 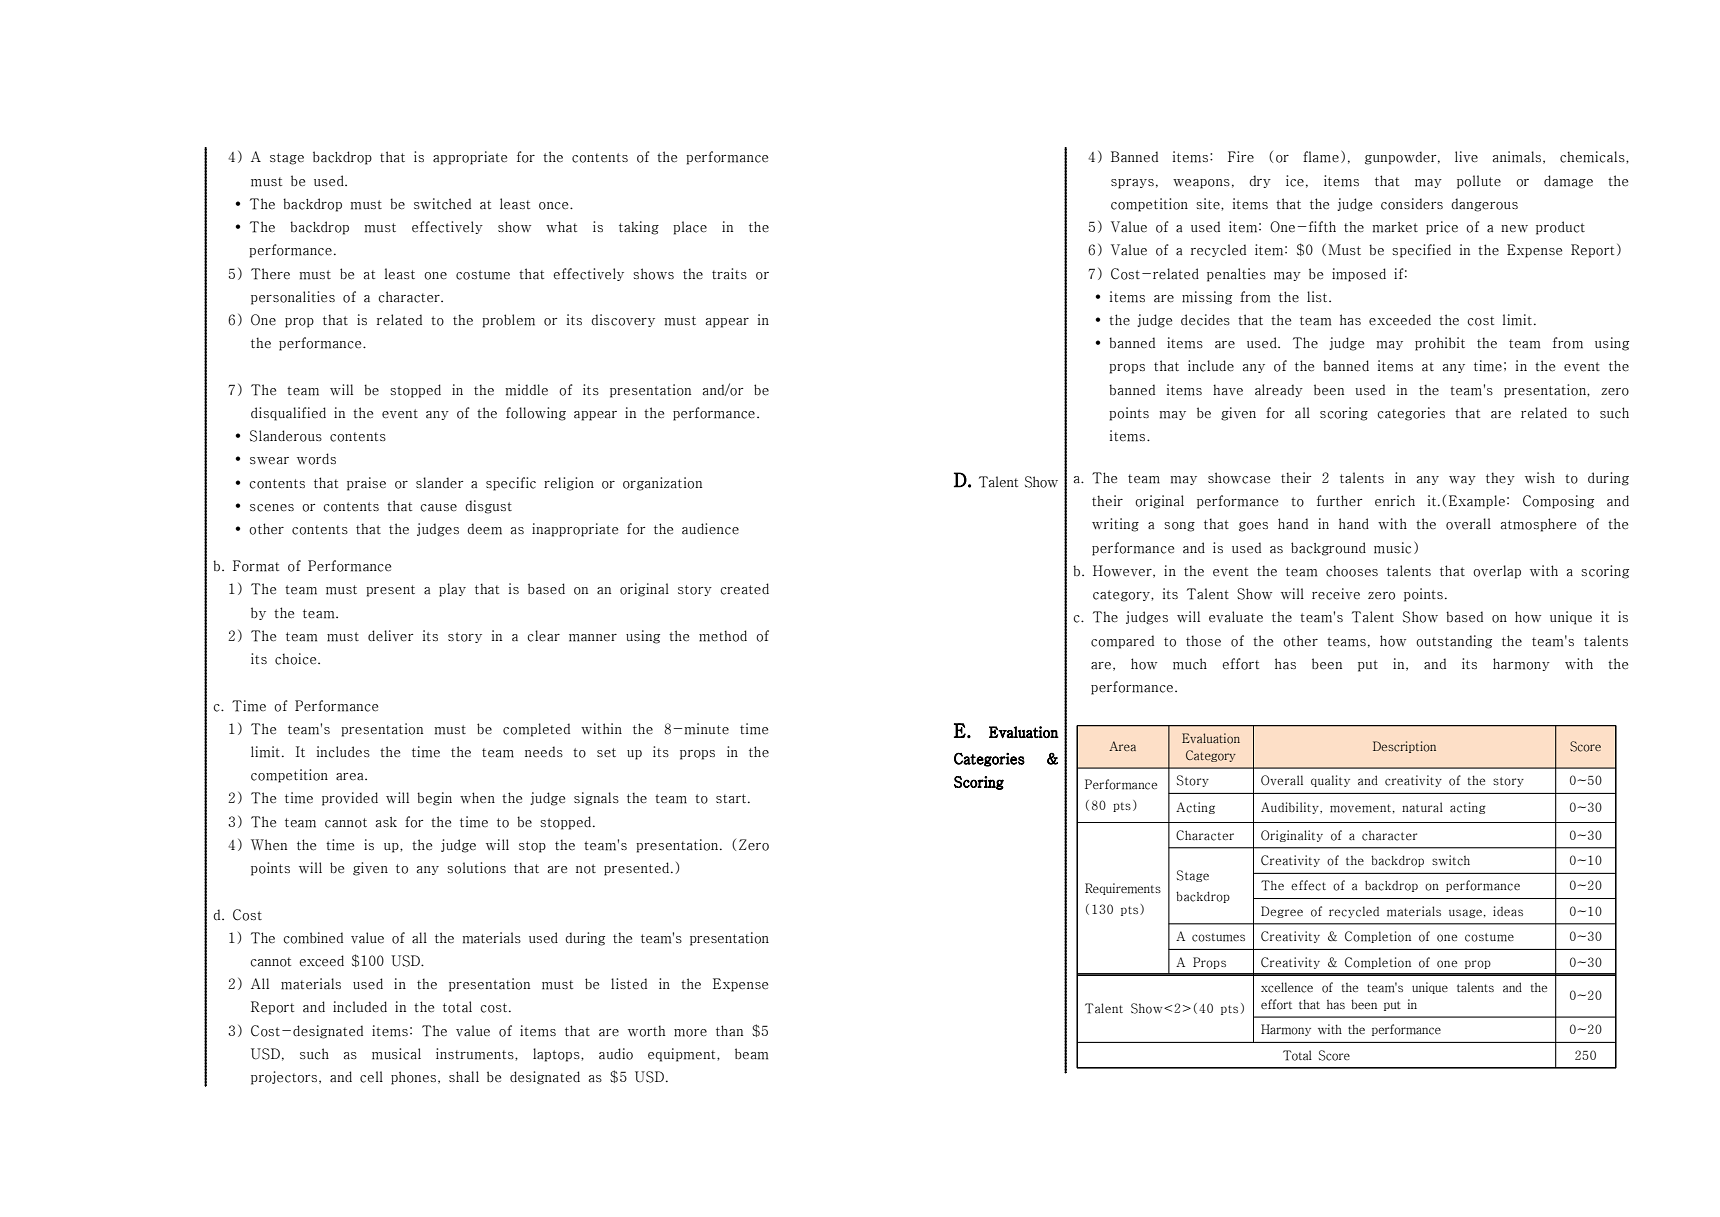 What do you see at coordinates (1122, 642) in the document?
I see `compared` at bounding box center [1122, 642].
